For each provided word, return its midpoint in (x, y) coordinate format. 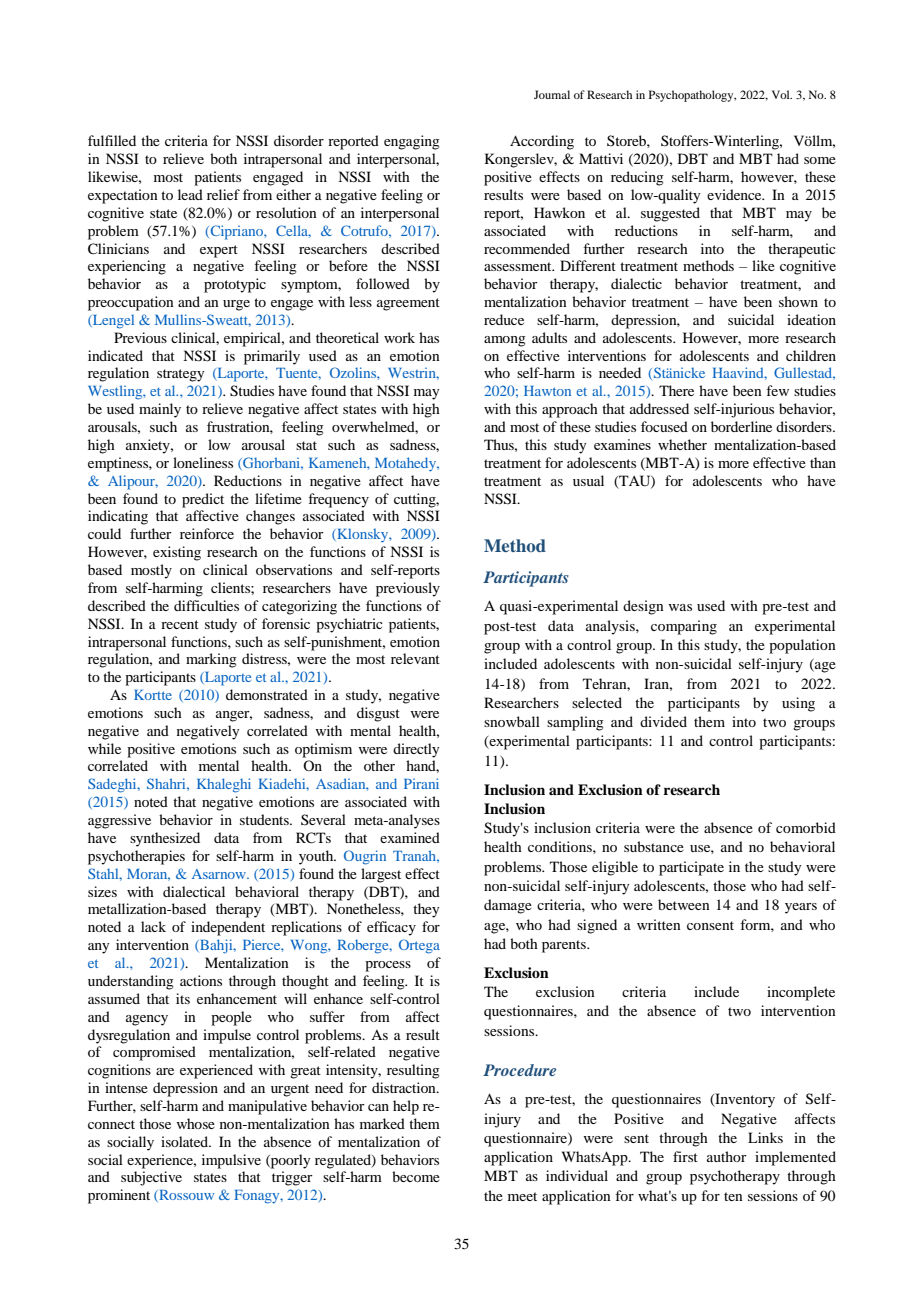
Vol (782, 94)
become (416, 1176)
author (727, 1156)
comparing (684, 627)
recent (180, 624)
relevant (415, 658)
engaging (412, 142)
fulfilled (112, 140)
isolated (186, 1141)
